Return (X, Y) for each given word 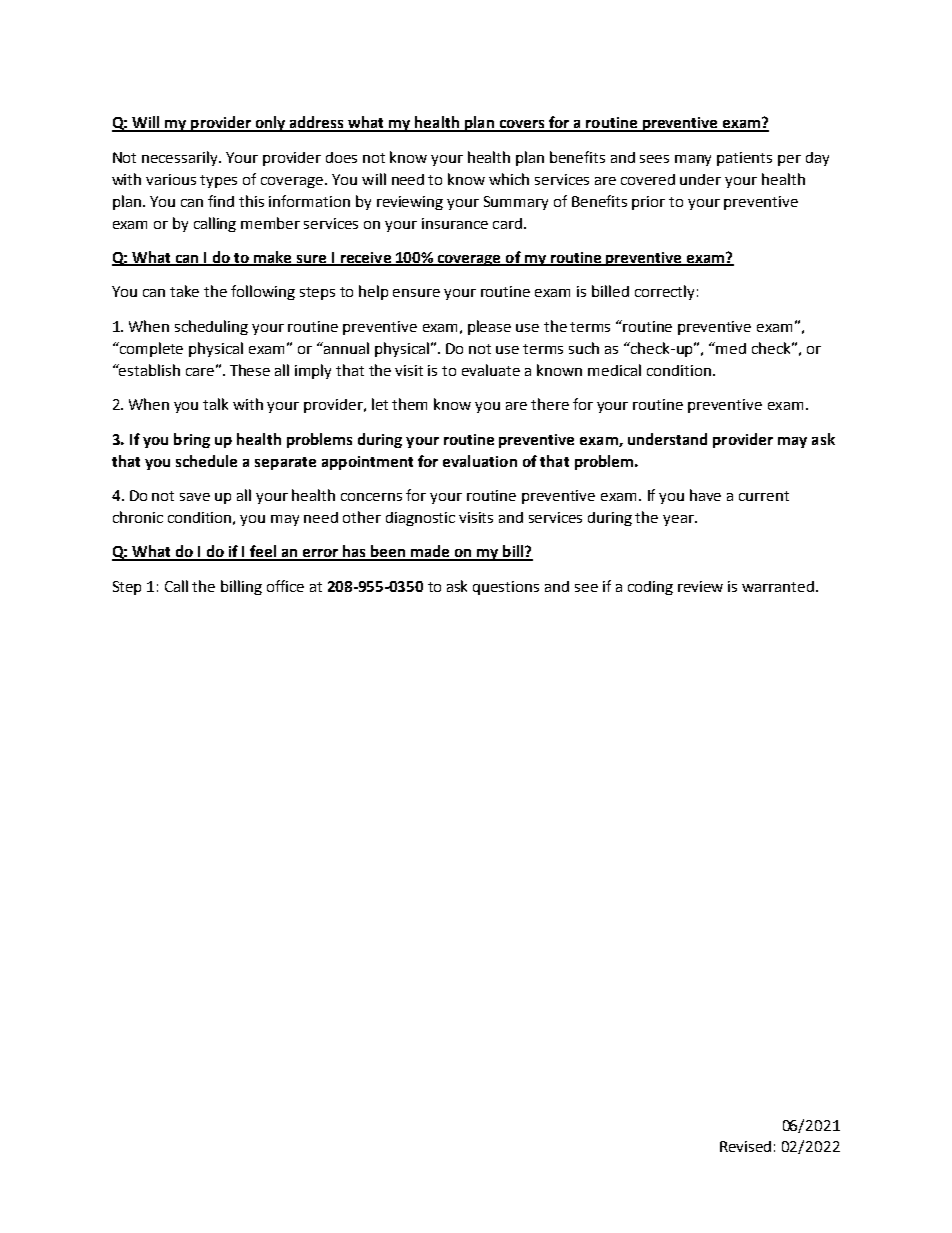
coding (650, 588)
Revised (745, 1146)
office (285, 586)
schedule (206, 461)
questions (506, 588)
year (679, 520)
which (509, 179)
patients (744, 159)
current (764, 496)
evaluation (480, 461)
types (218, 181)
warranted (779, 586)
